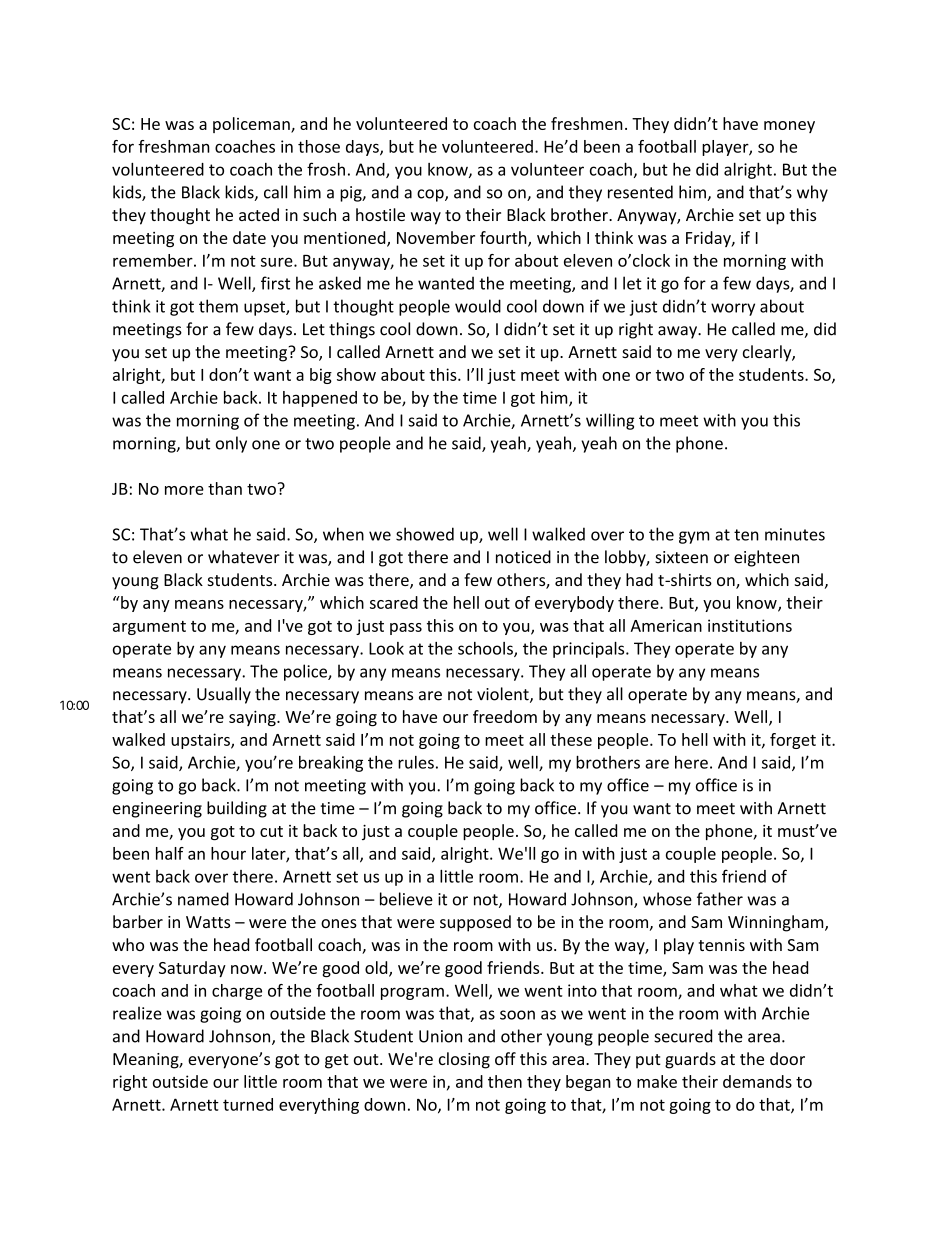 The height and width of the screenshot is (1233, 952). I want to click on money, so click(789, 127).
